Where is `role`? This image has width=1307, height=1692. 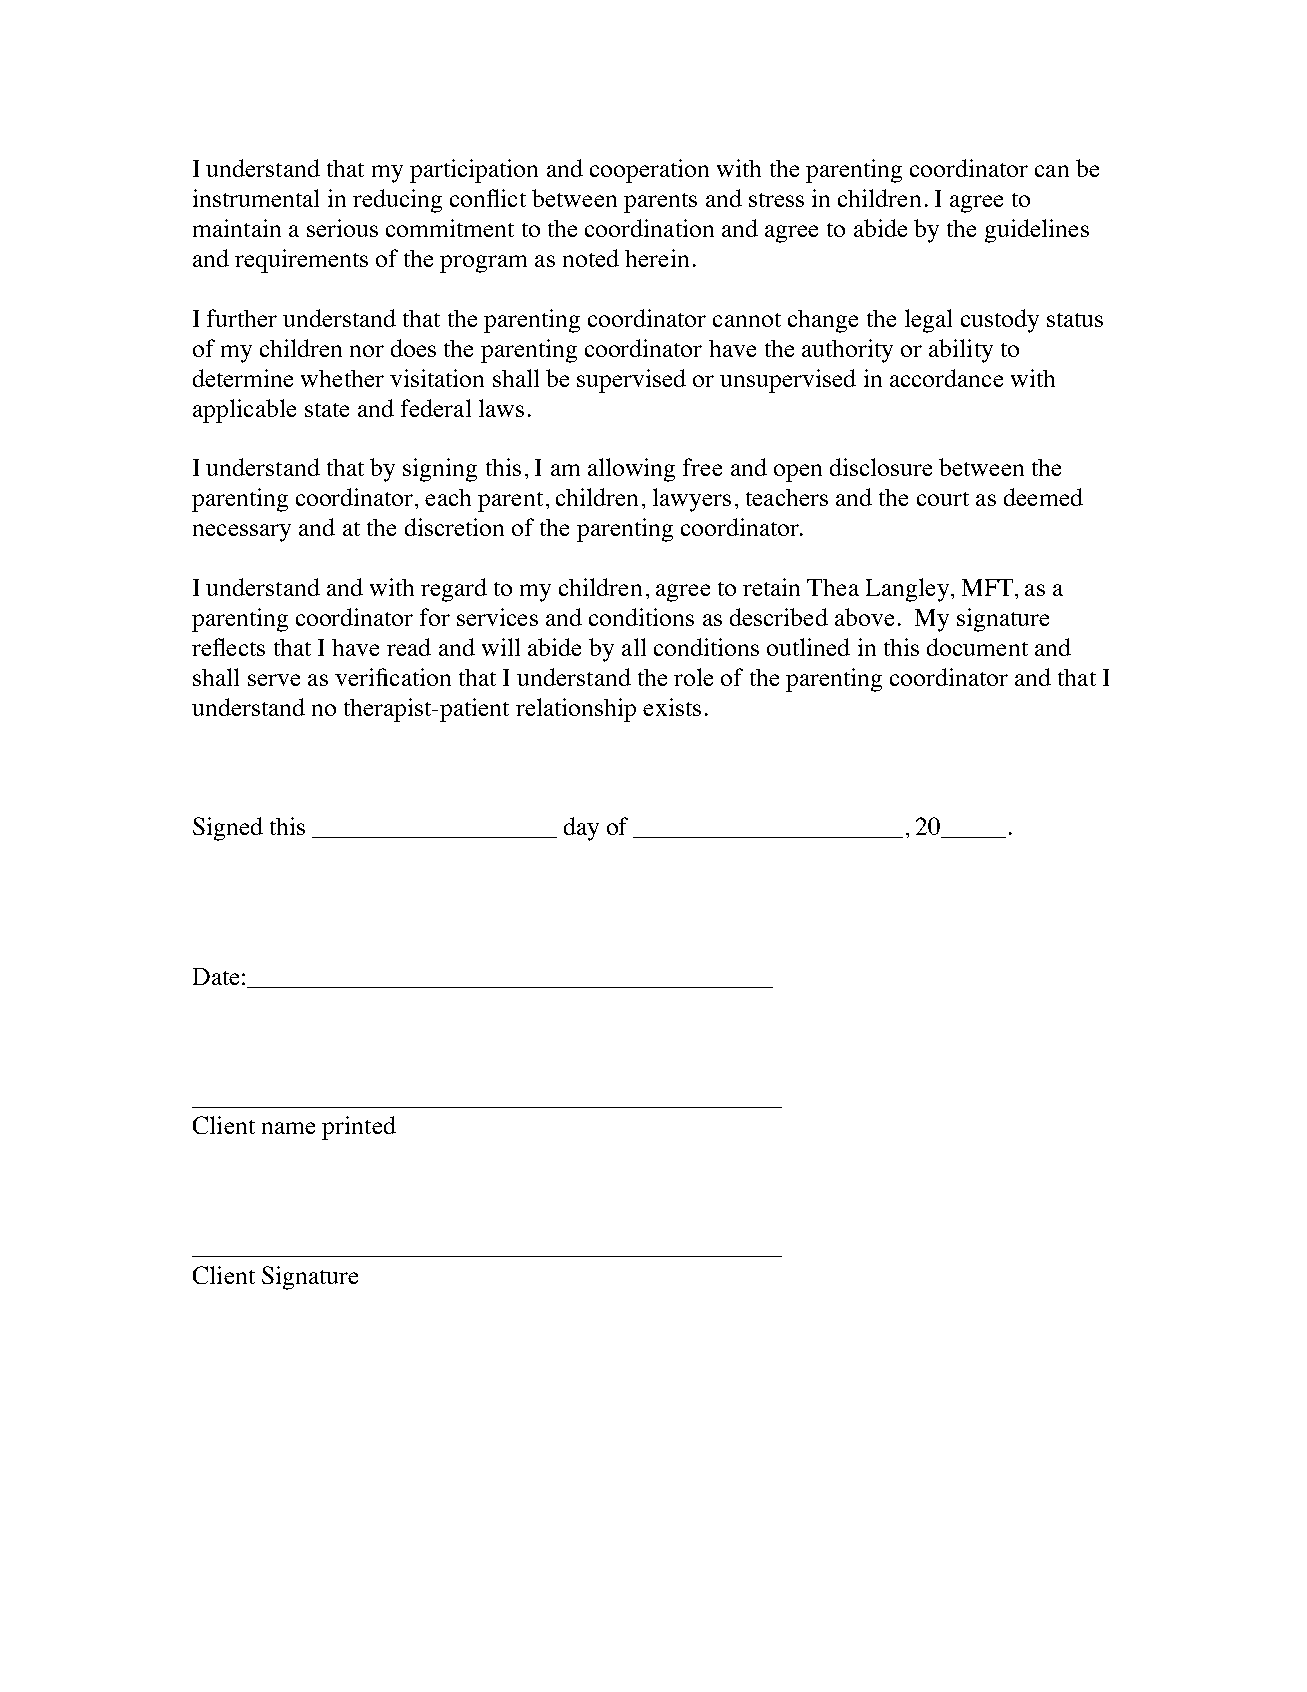 role is located at coordinates (693, 677).
